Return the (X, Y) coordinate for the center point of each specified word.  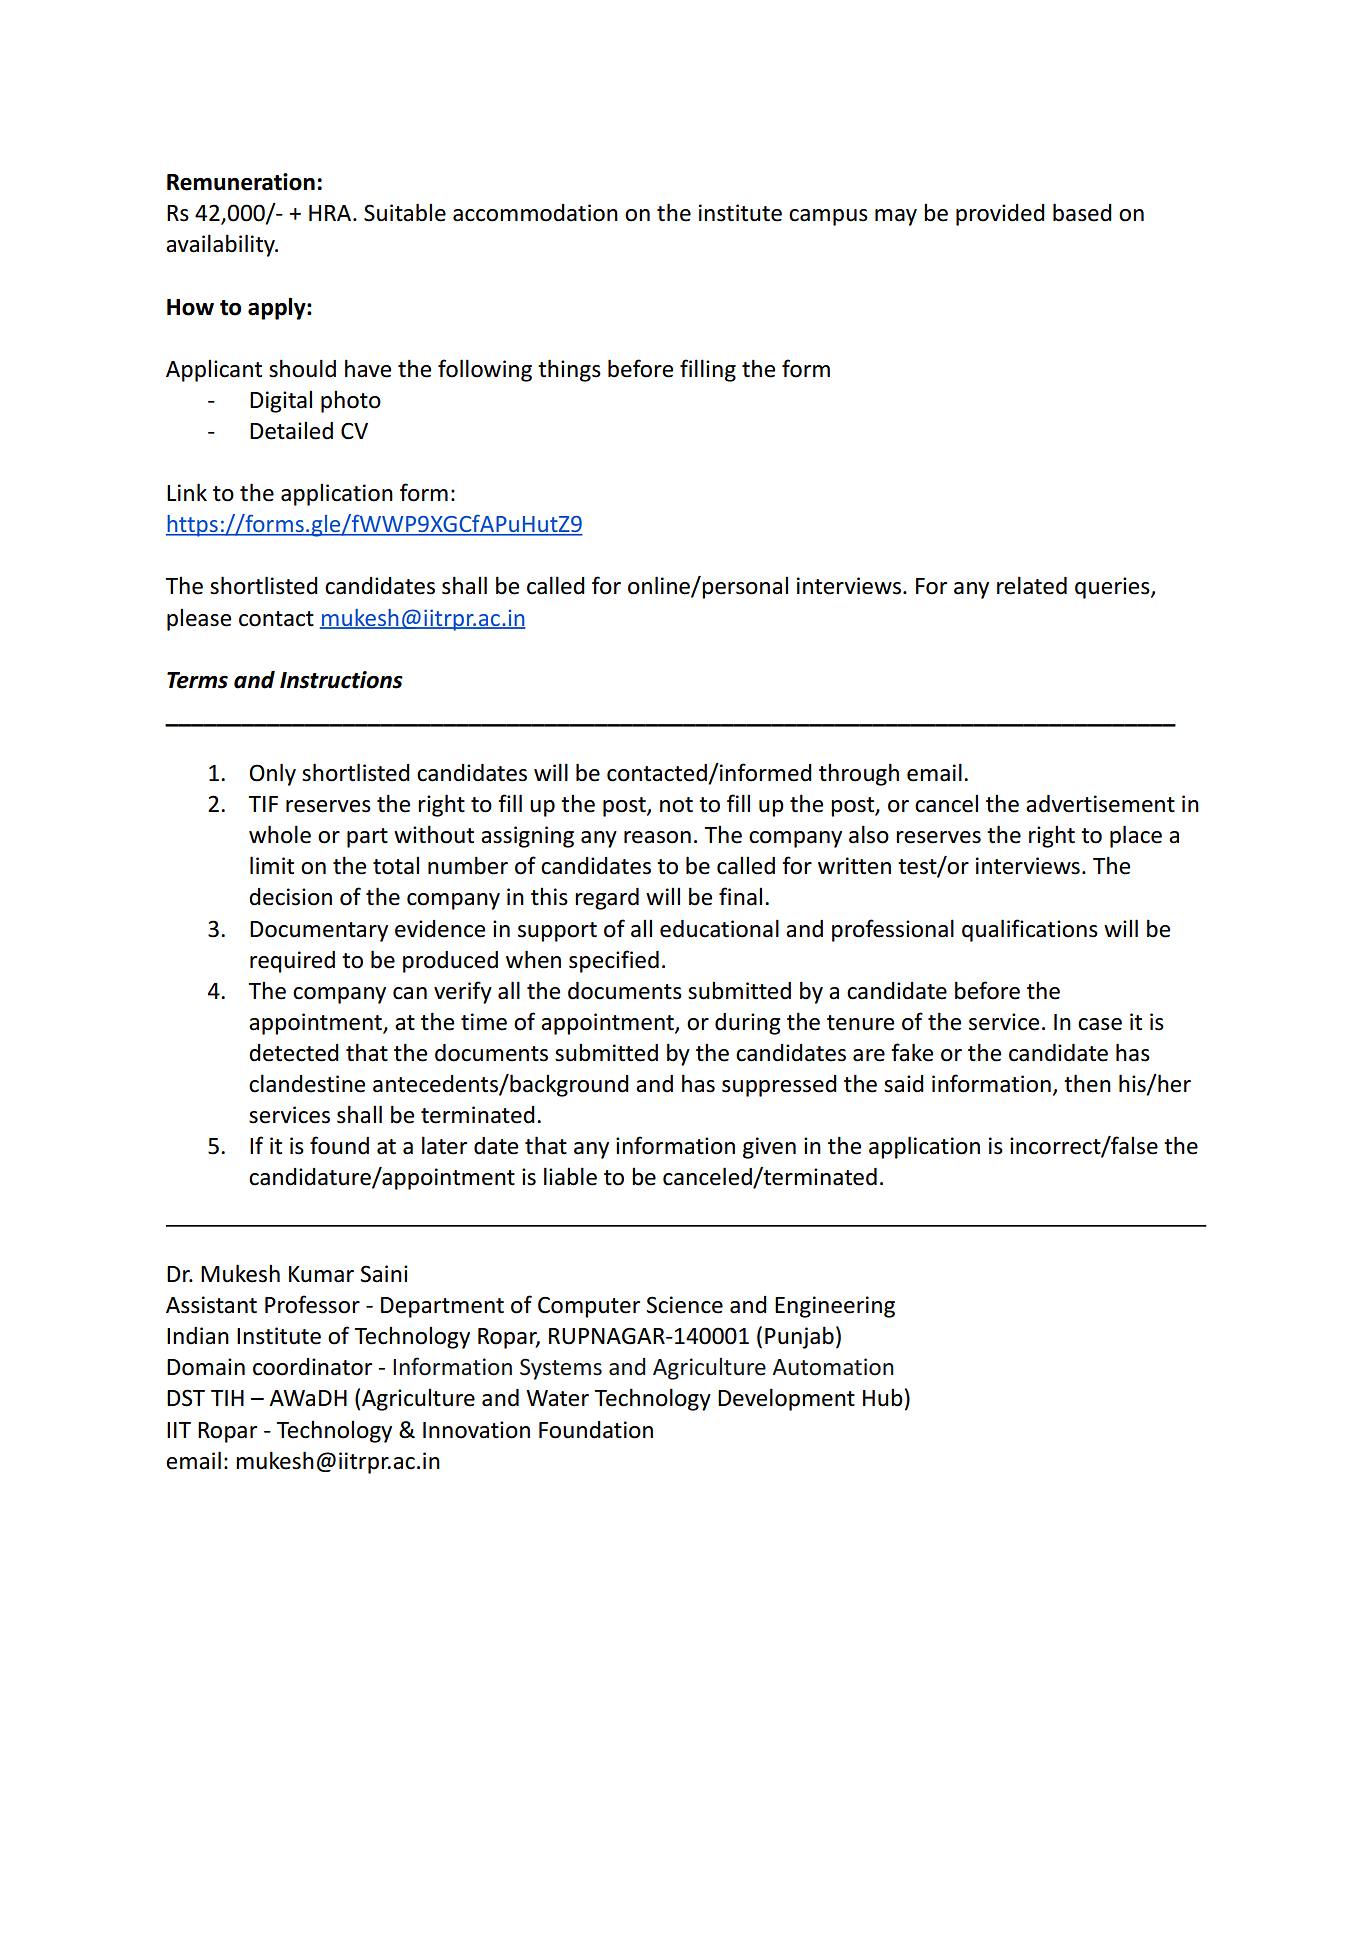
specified (614, 961)
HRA (331, 213)
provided (1000, 215)
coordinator (312, 1367)
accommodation (535, 213)
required (292, 962)
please (199, 619)
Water (557, 1398)
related (1032, 585)
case (1100, 1024)
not (676, 805)
